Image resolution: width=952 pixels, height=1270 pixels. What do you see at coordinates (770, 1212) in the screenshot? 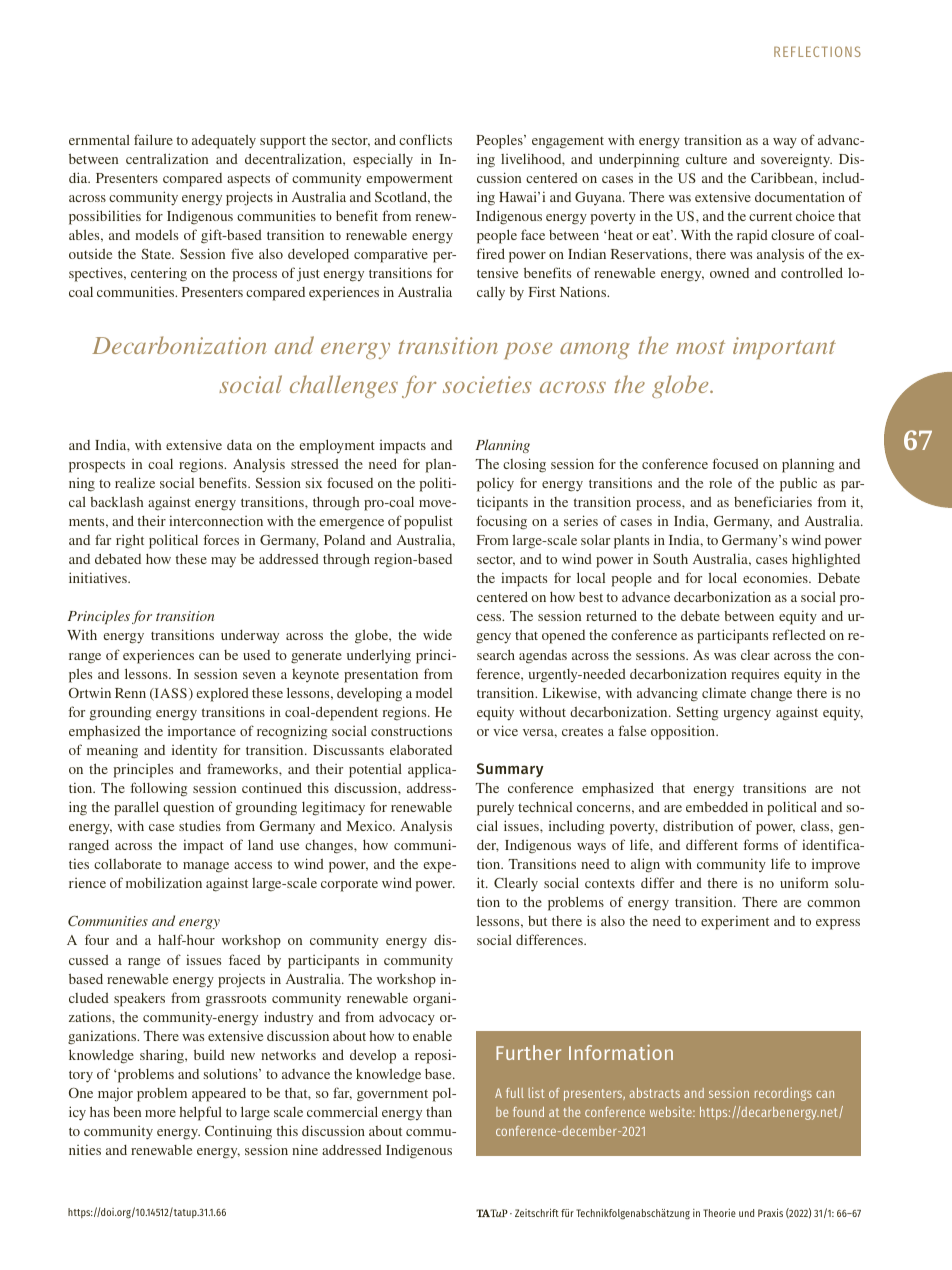
I see `Praxis` at bounding box center [770, 1212].
